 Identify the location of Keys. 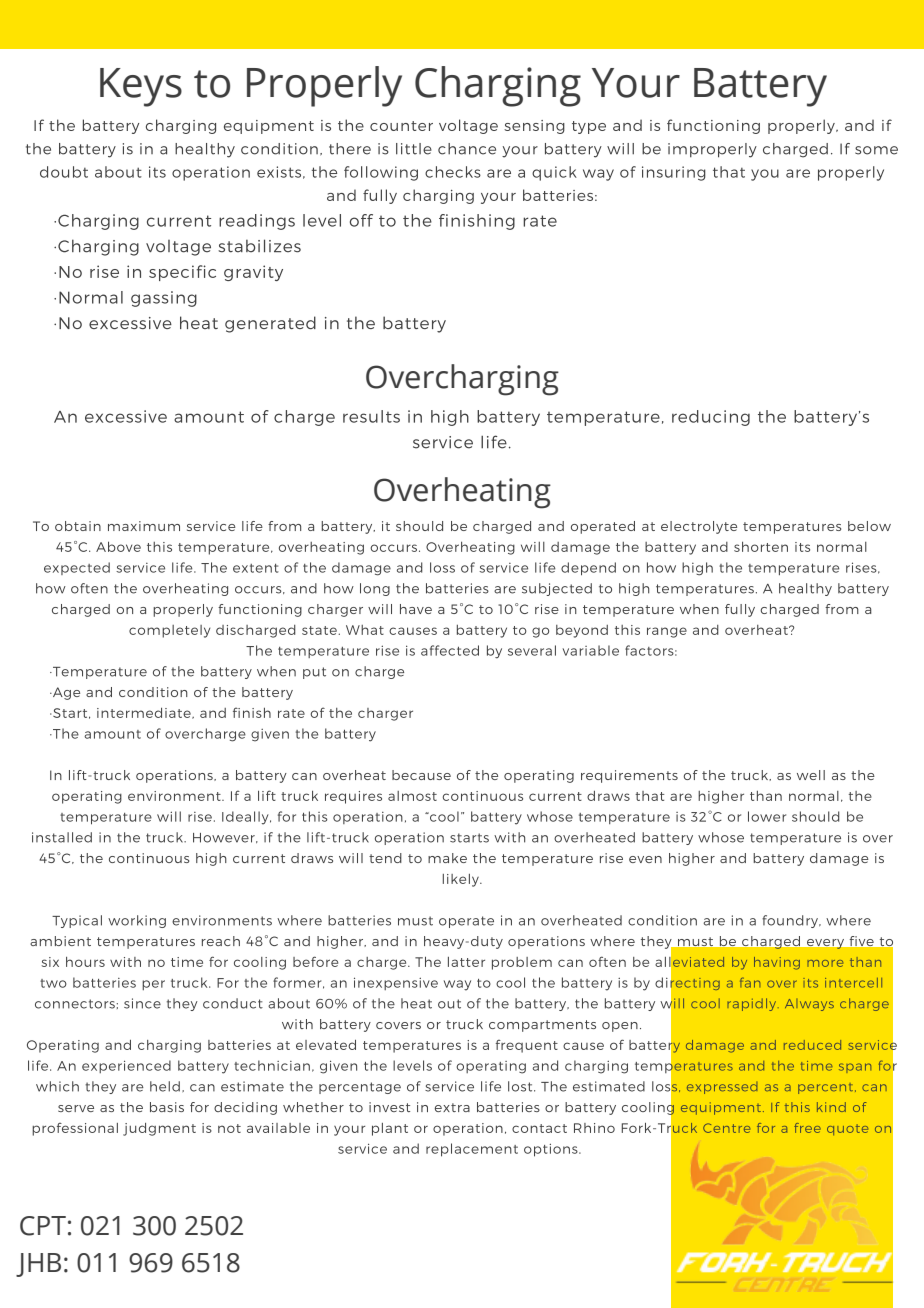
(141, 87).
